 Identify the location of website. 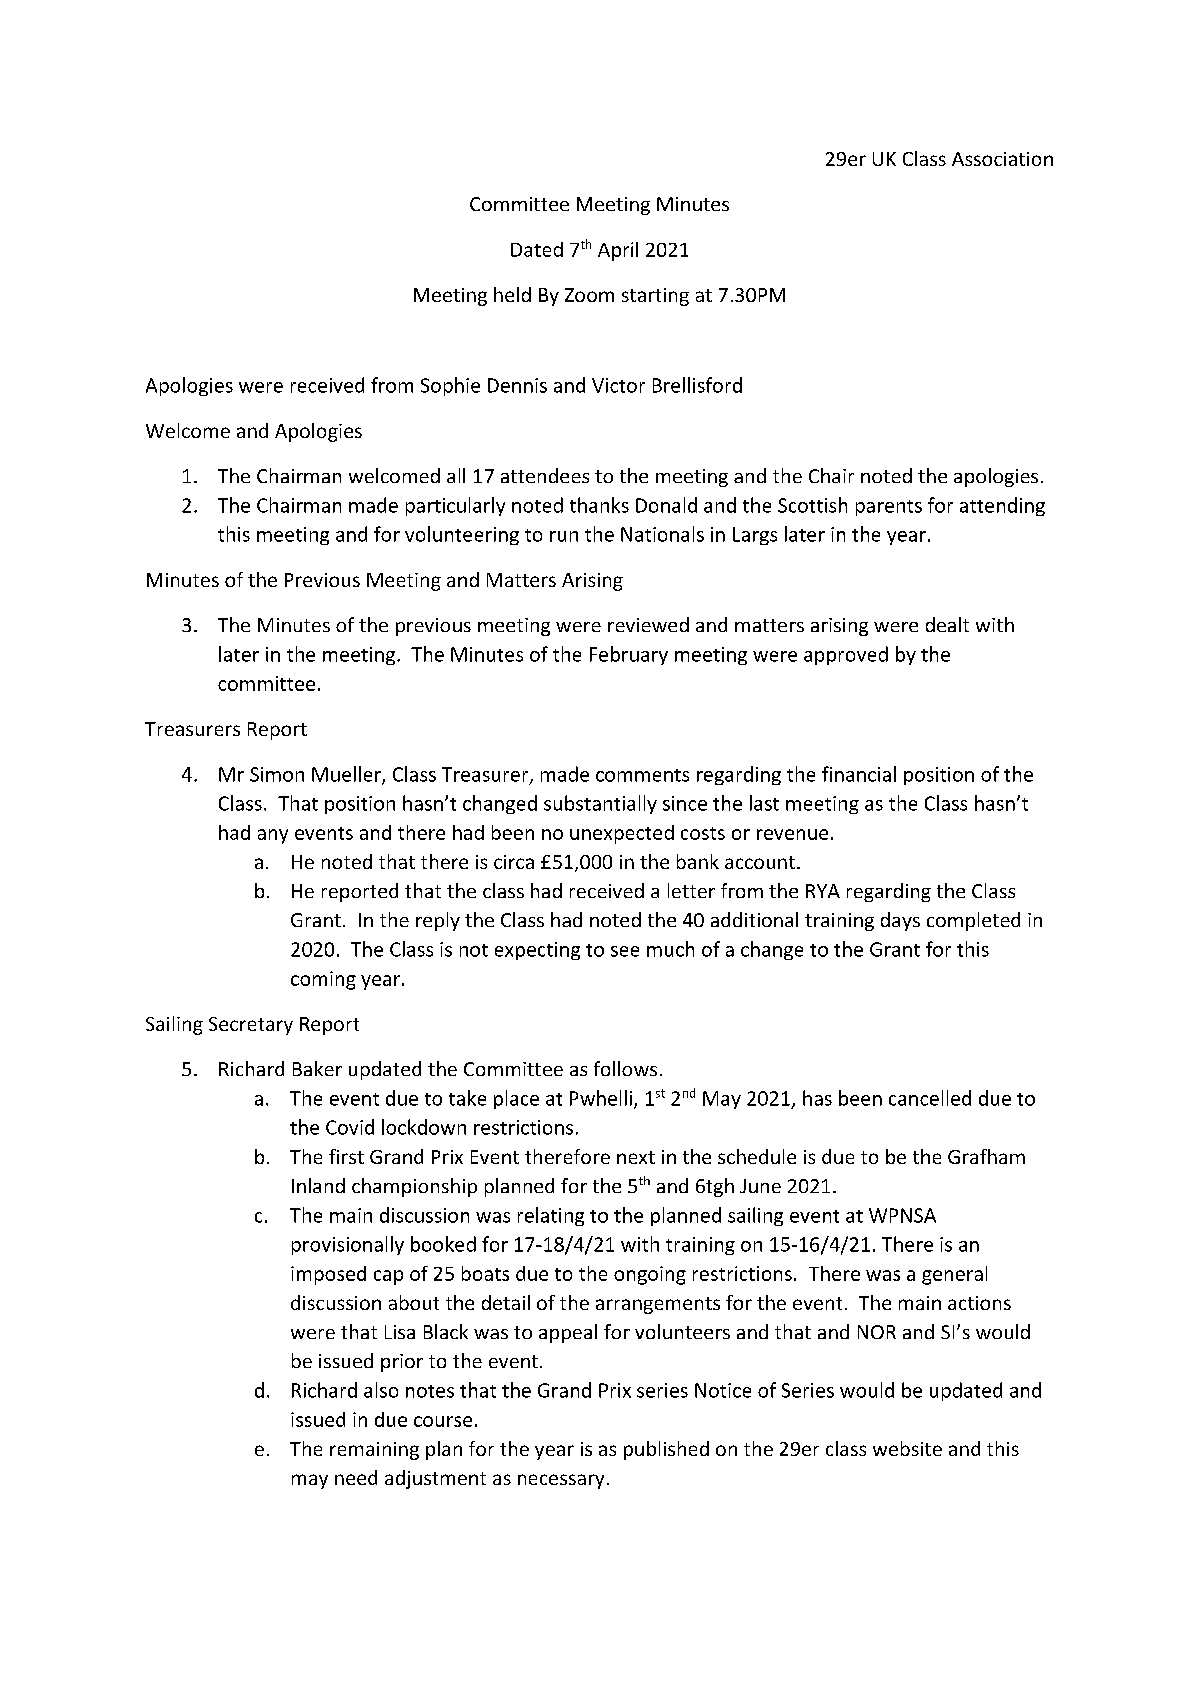
(907, 1448).
